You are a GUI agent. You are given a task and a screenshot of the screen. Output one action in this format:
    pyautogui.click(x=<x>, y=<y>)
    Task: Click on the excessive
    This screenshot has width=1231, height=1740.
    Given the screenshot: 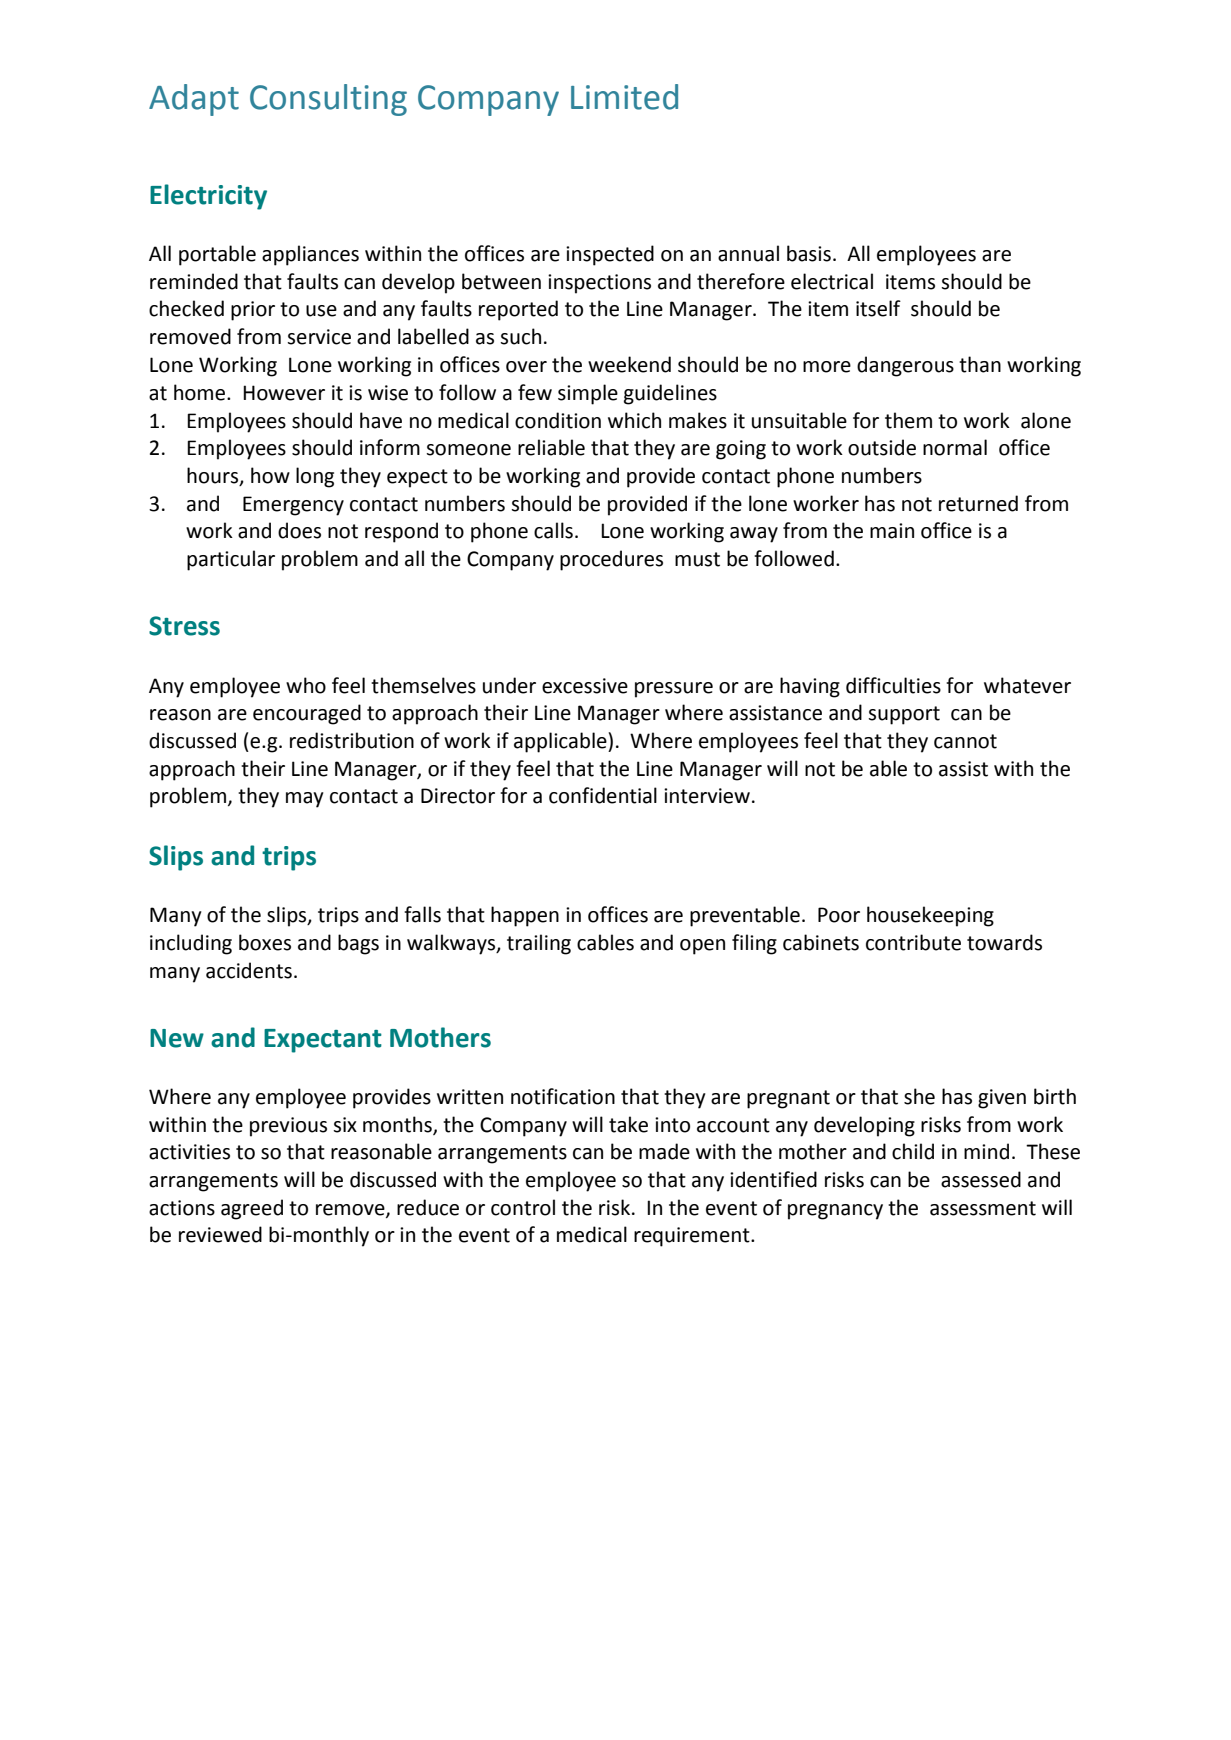 What is the action you would take?
    pyautogui.click(x=585, y=686)
